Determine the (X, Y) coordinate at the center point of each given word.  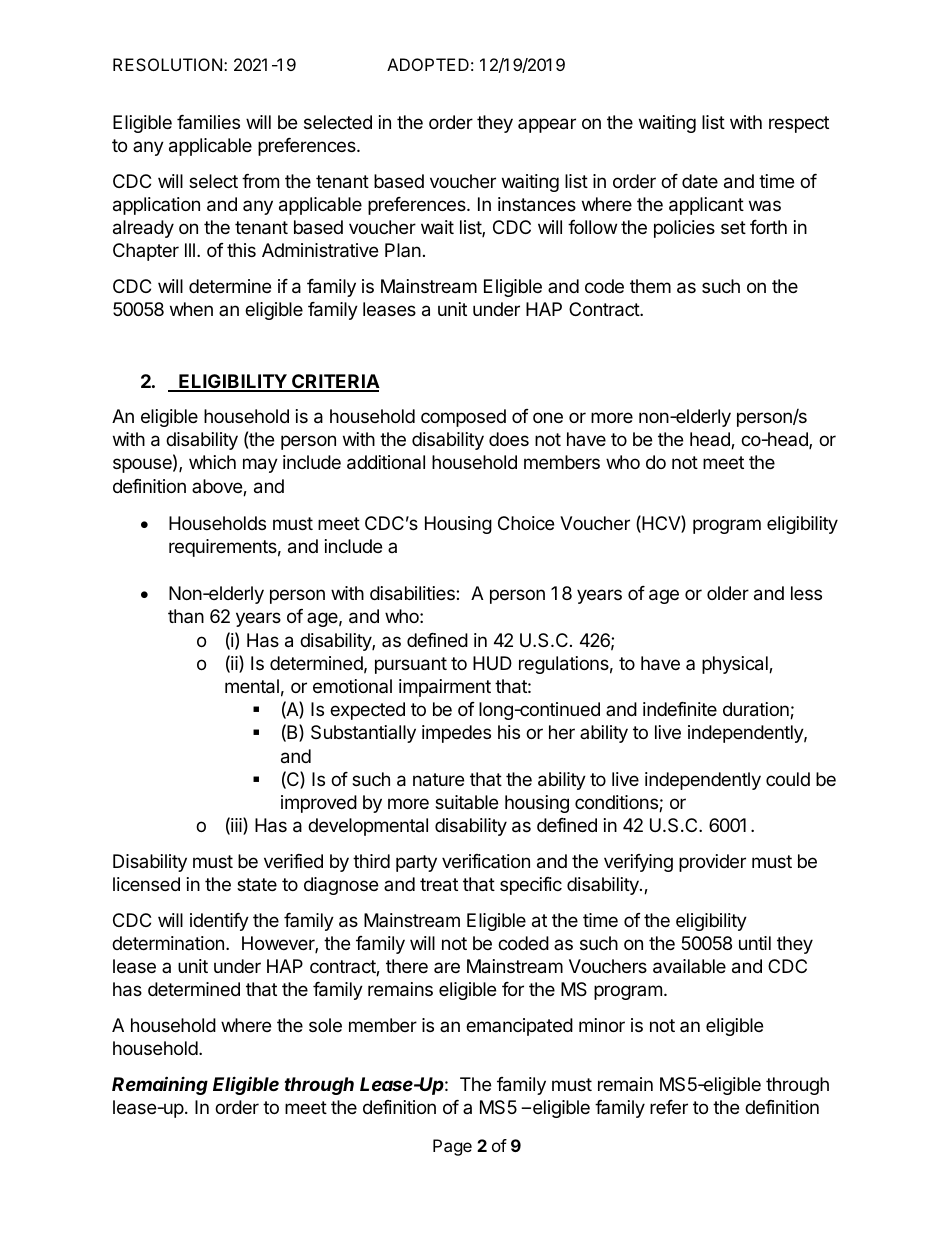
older (728, 593)
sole (325, 1025)
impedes (456, 734)
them (650, 286)
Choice (526, 523)
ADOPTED (428, 64)
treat (439, 885)
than (186, 616)
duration (757, 710)
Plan (403, 250)
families (208, 122)
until (755, 943)
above (218, 487)
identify (219, 922)
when (191, 309)
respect (799, 124)
